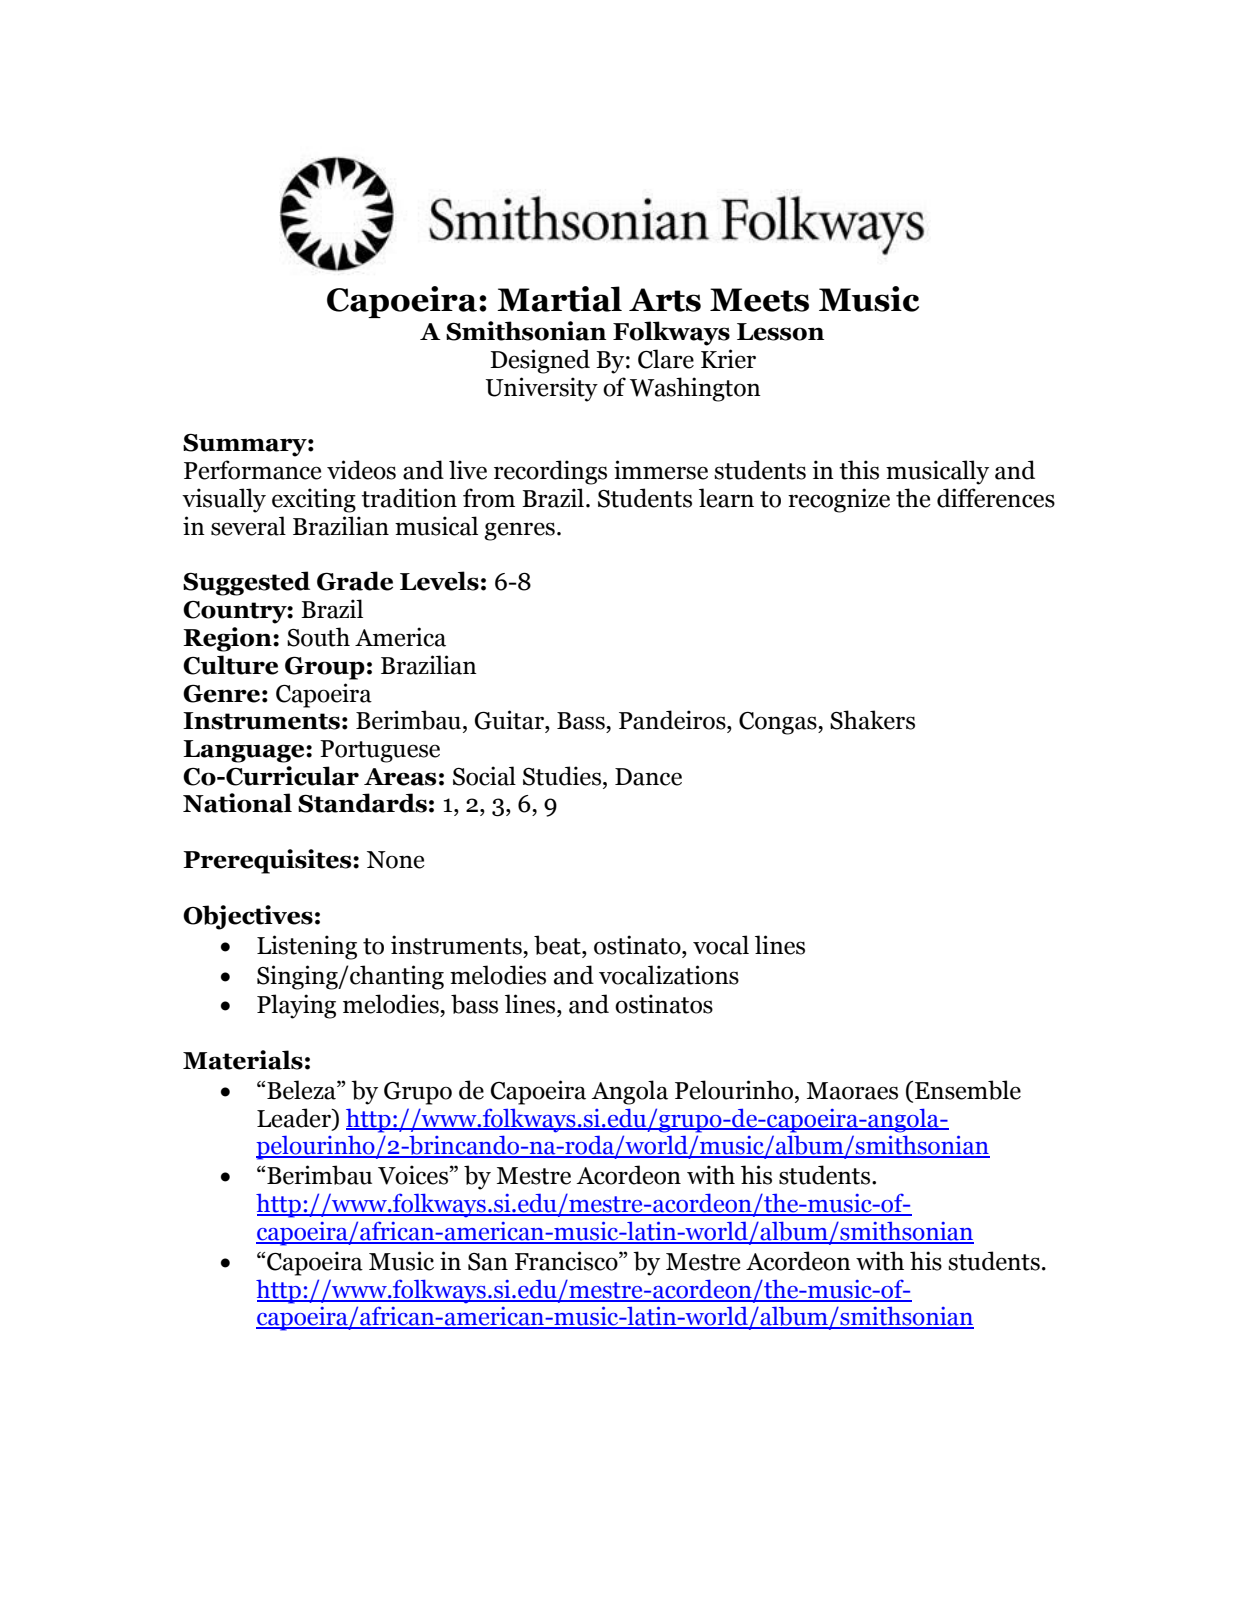  I want to click on beat, so click(558, 945).
